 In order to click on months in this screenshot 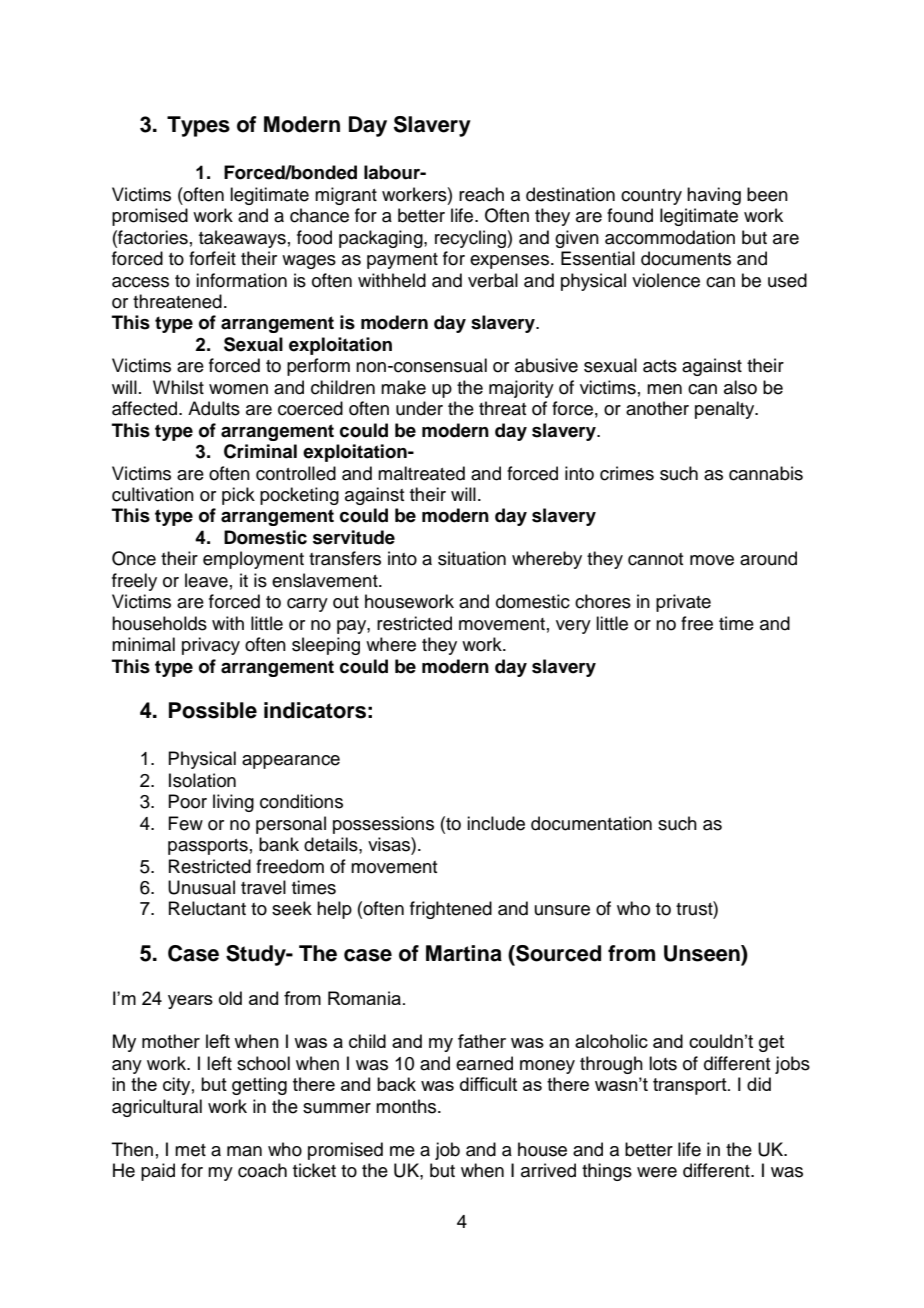, I will do `click(407, 1106)`.
